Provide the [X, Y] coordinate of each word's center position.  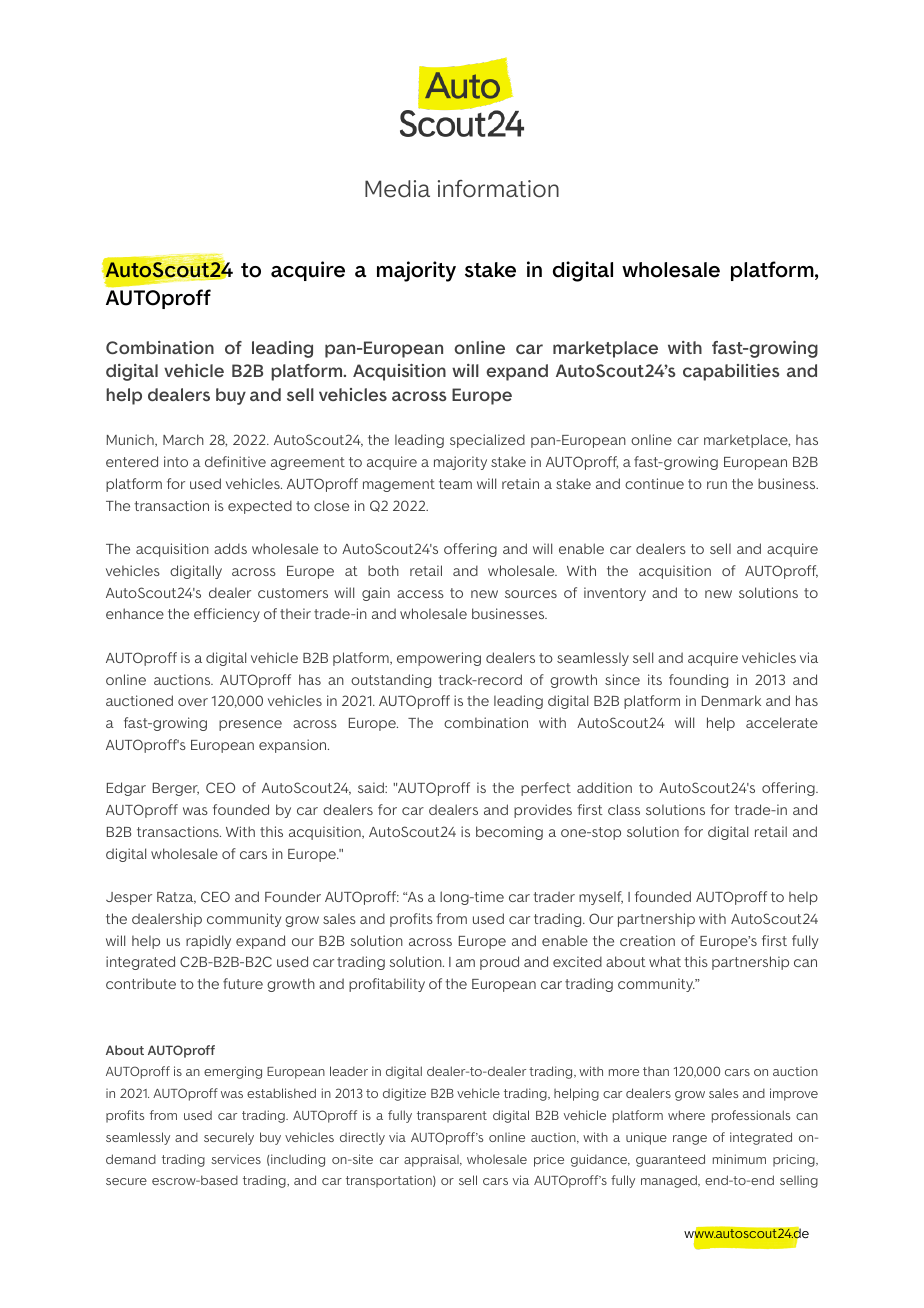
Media [397, 189]
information [498, 189]
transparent [452, 1117]
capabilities [731, 372]
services [236, 1159]
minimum [739, 1159]
